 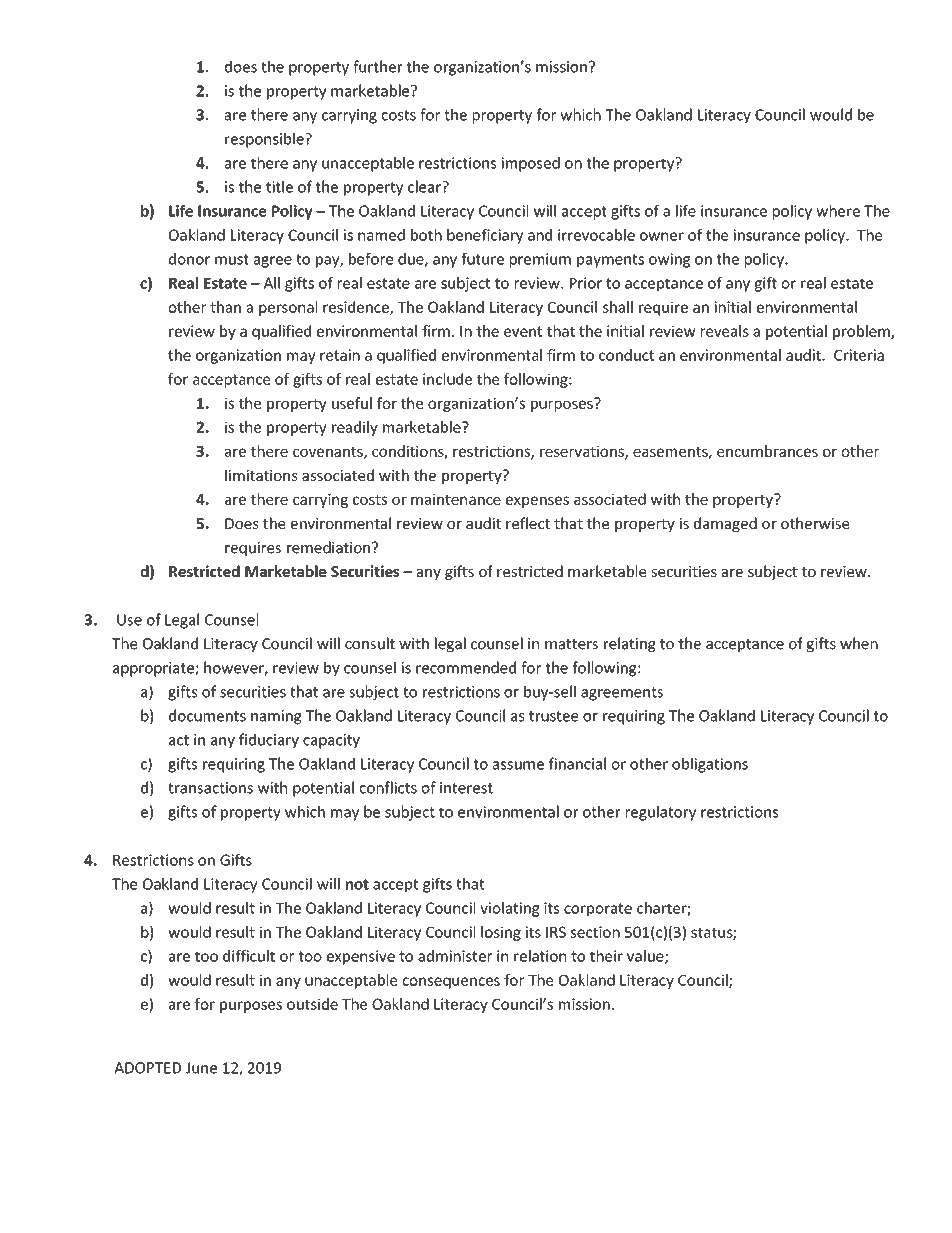 I want to click on encumbrances, so click(x=767, y=451).
